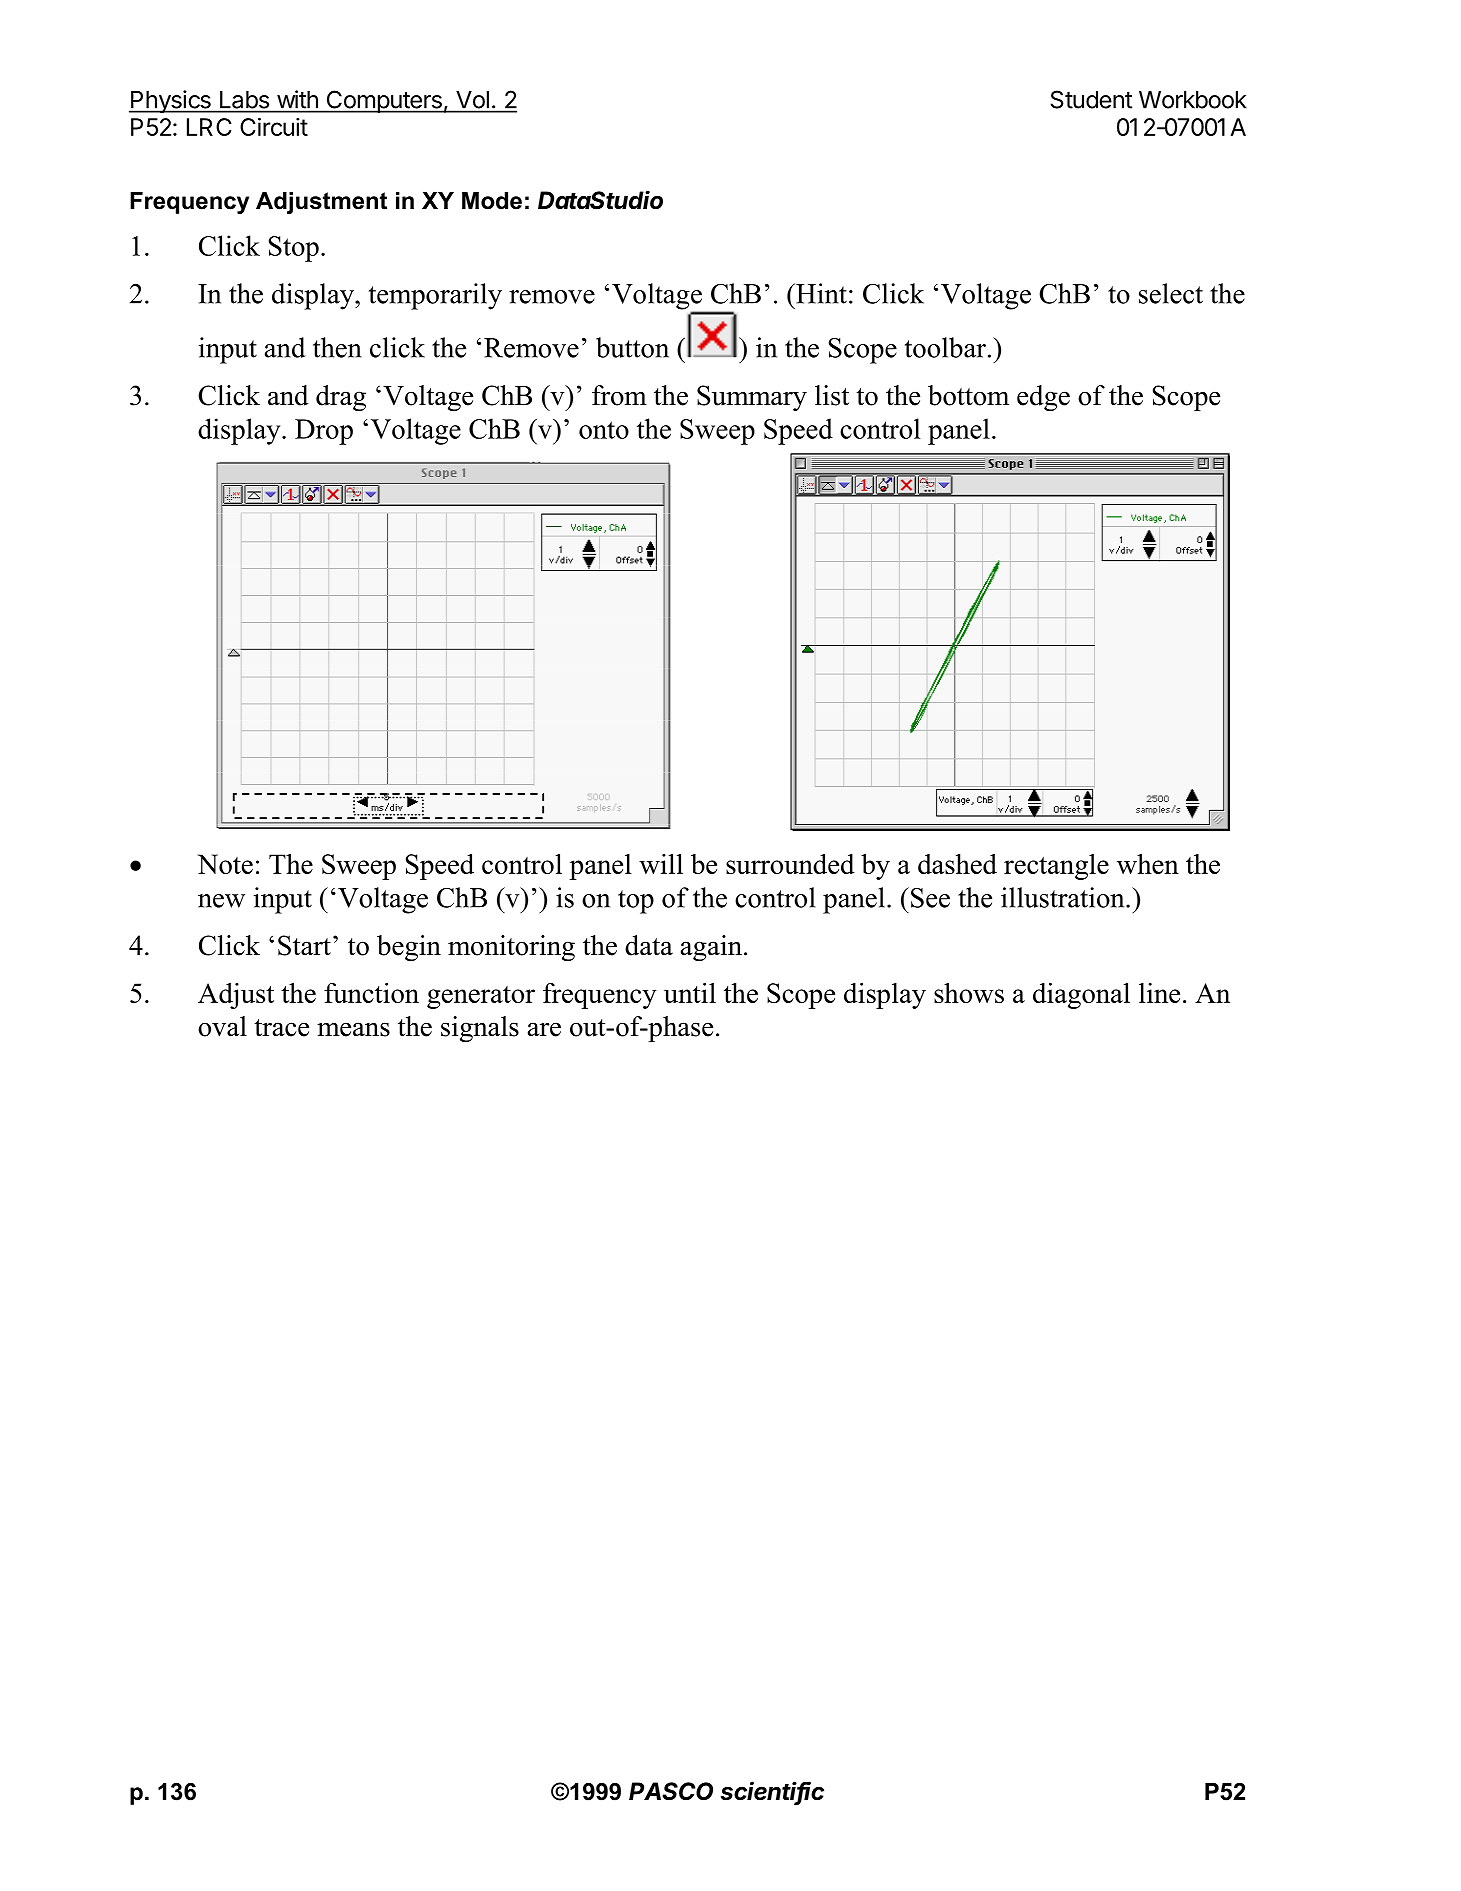  What do you see at coordinates (604, 430) in the page?
I see `onto` at bounding box center [604, 430].
